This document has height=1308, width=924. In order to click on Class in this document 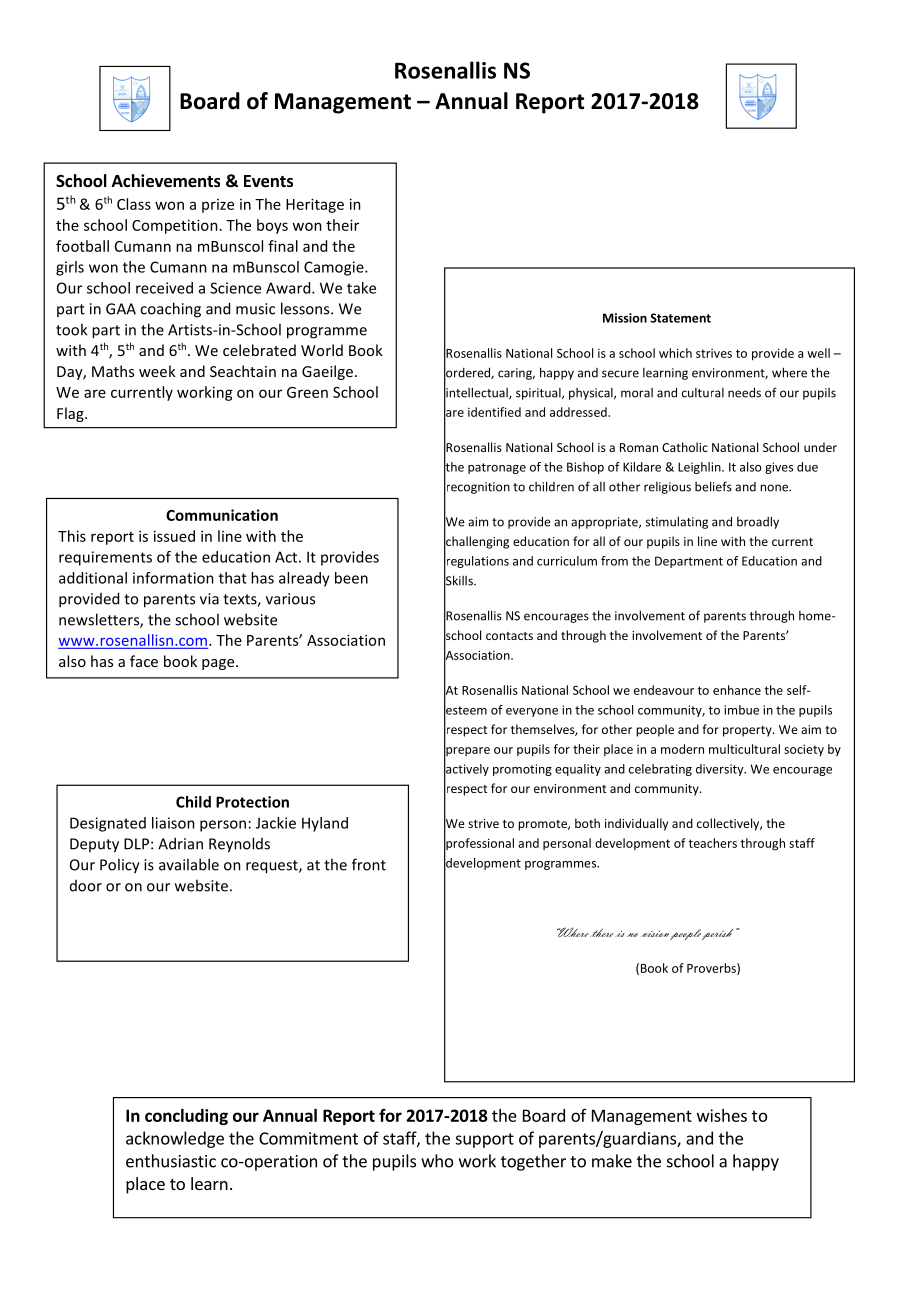, I will do `click(134, 204)`.
